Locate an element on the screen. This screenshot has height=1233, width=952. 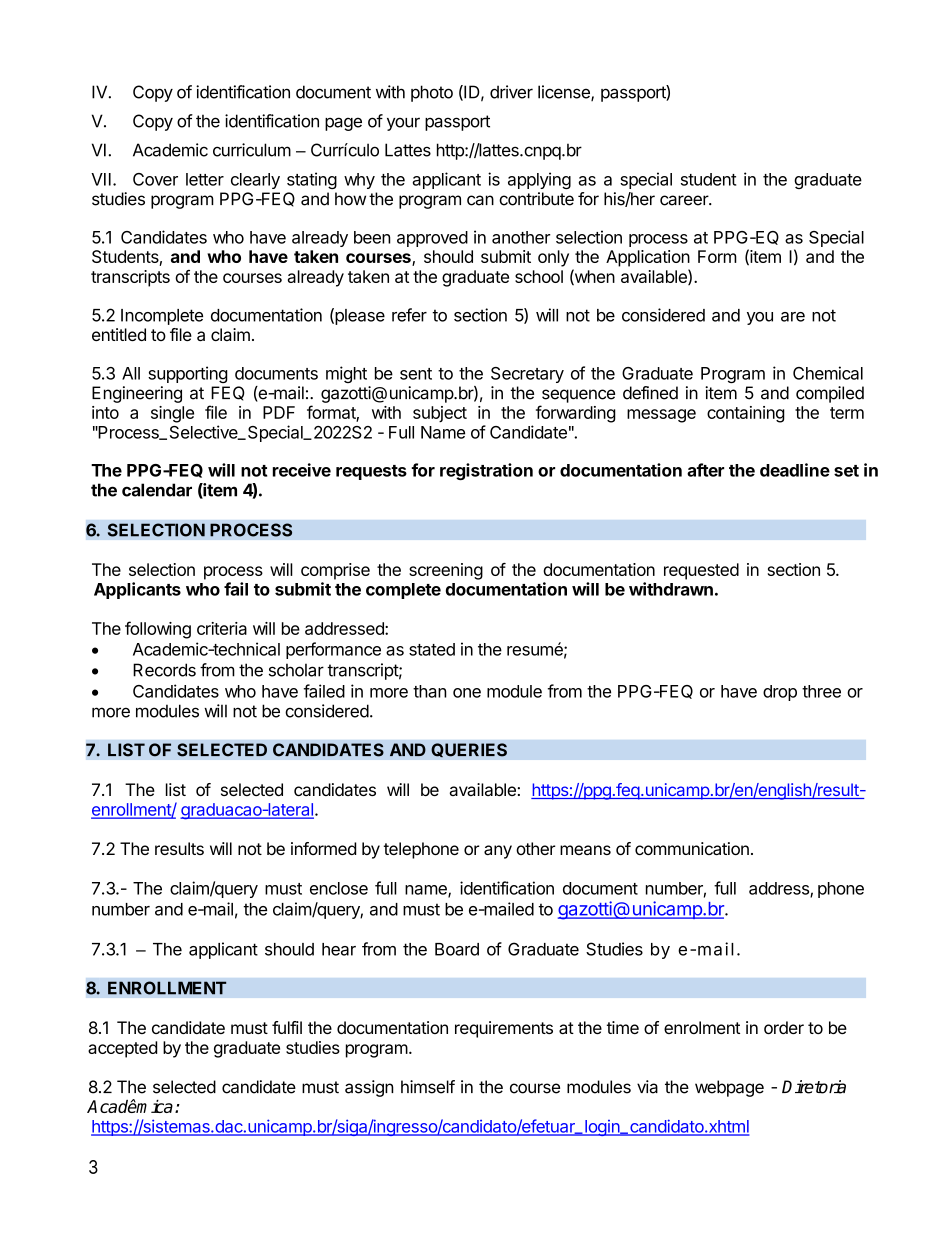
driver is located at coordinates (511, 92).
